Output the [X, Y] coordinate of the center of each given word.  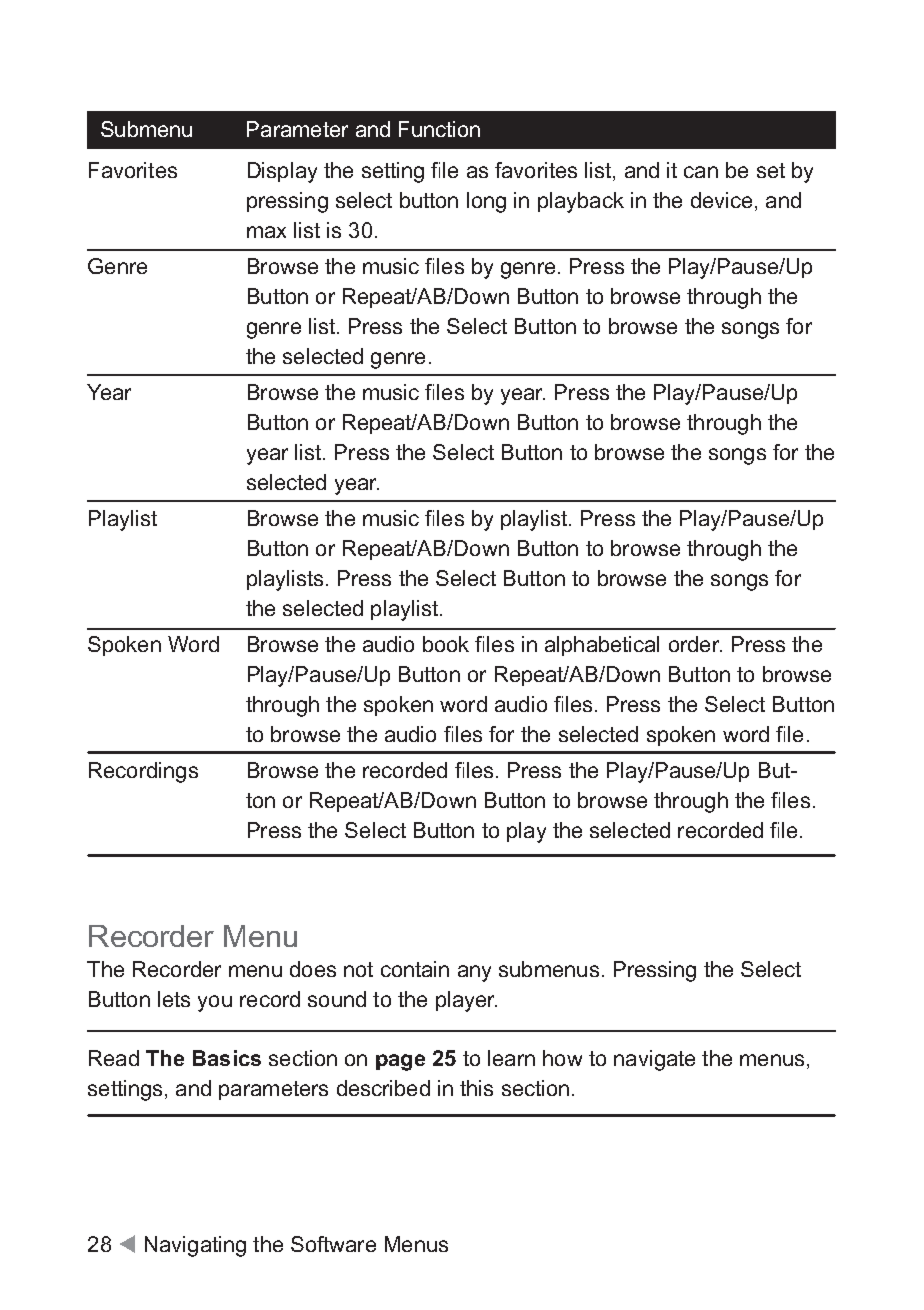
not [358, 969]
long [486, 202]
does [313, 969]
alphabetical [602, 646]
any [474, 973]
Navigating [195, 1246]
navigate [654, 1060]
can [701, 172]
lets [174, 999]
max [266, 232]
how [562, 1058]
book [446, 644]
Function [439, 129]
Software [333, 1244]
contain [415, 969]
